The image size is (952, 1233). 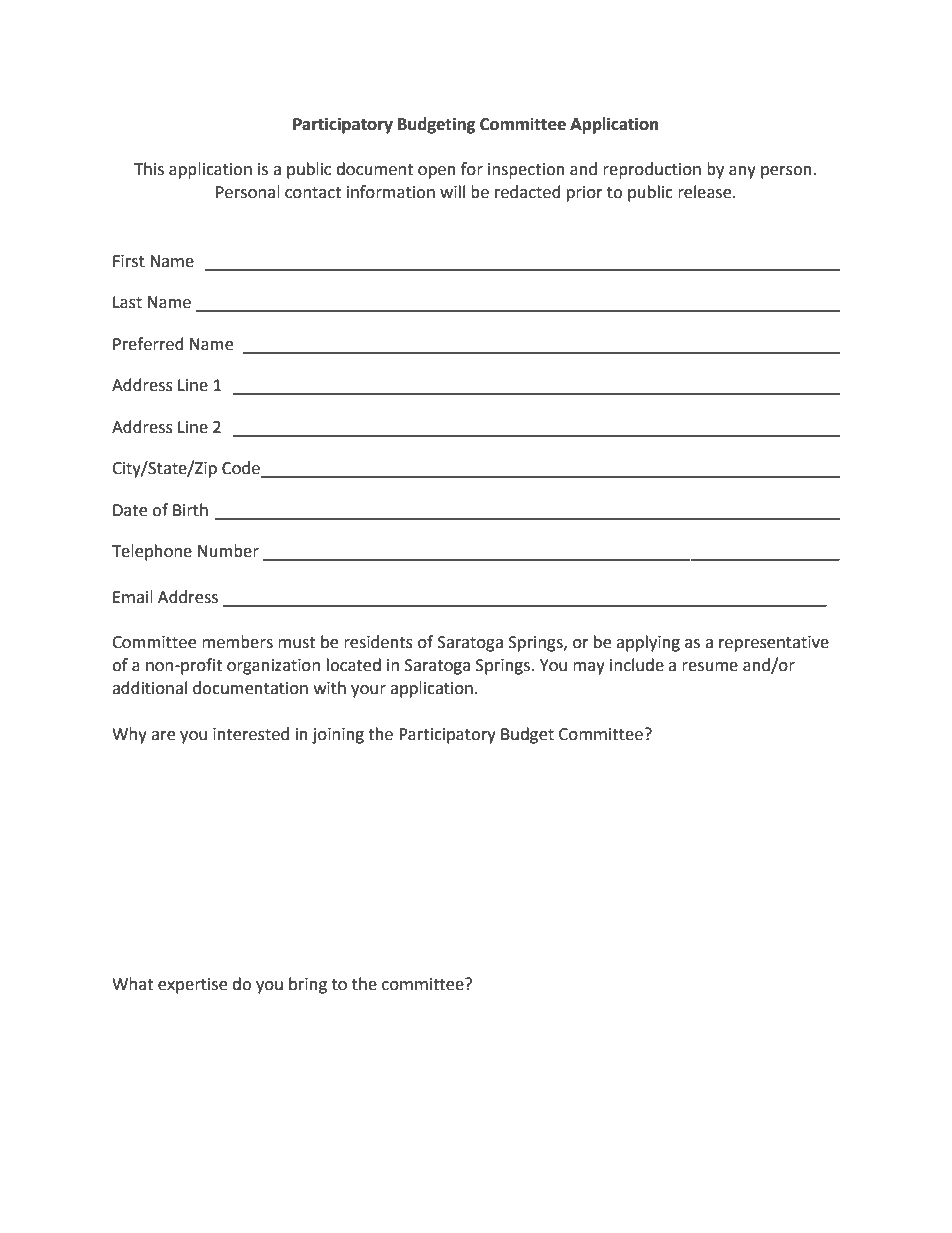 What do you see at coordinates (192, 986) in the page?
I see `expertise` at bounding box center [192, 986].
